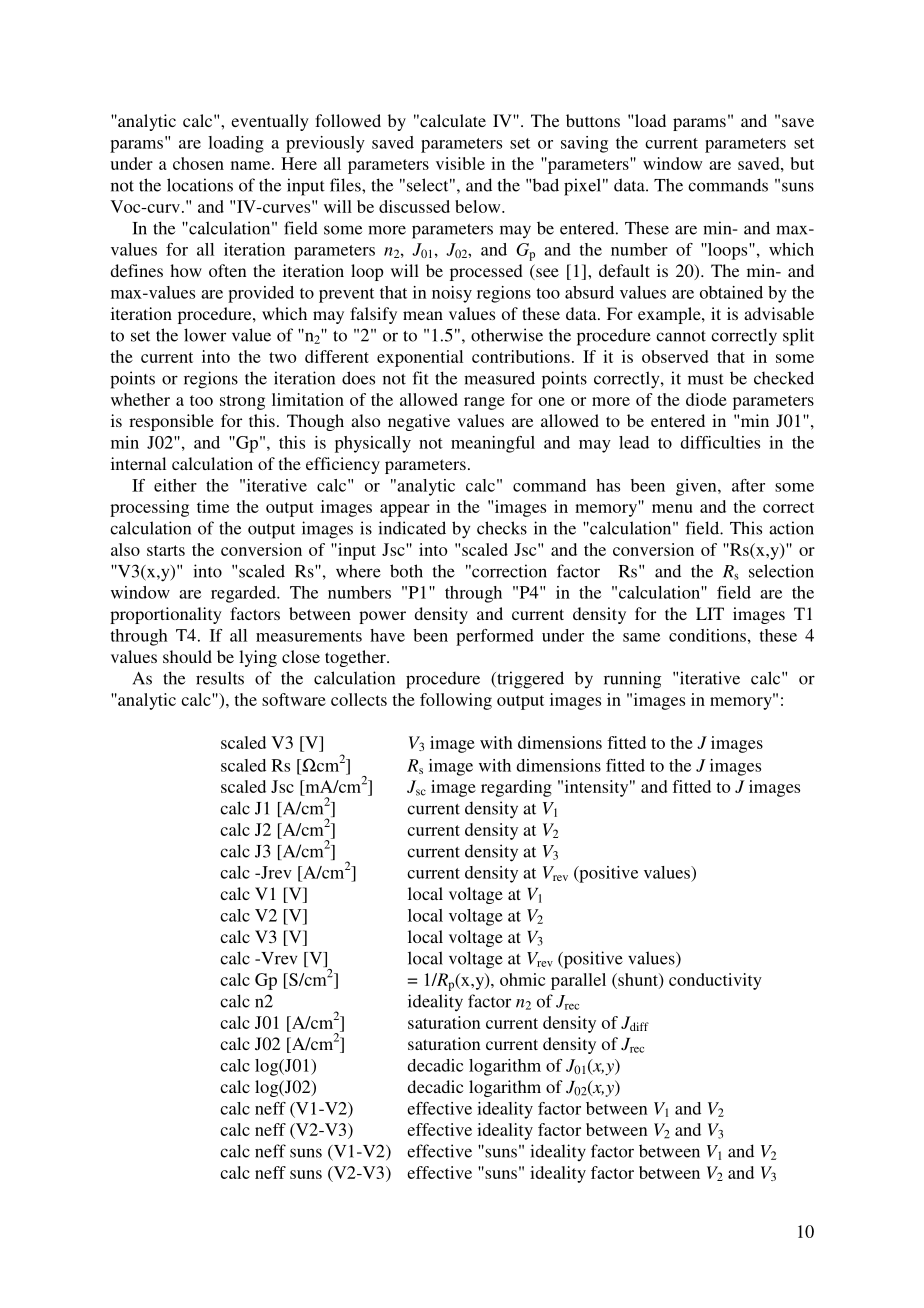 The width and height of the screenshot is (924, 1308). I want to click on ohmic, so click(522, 979).
